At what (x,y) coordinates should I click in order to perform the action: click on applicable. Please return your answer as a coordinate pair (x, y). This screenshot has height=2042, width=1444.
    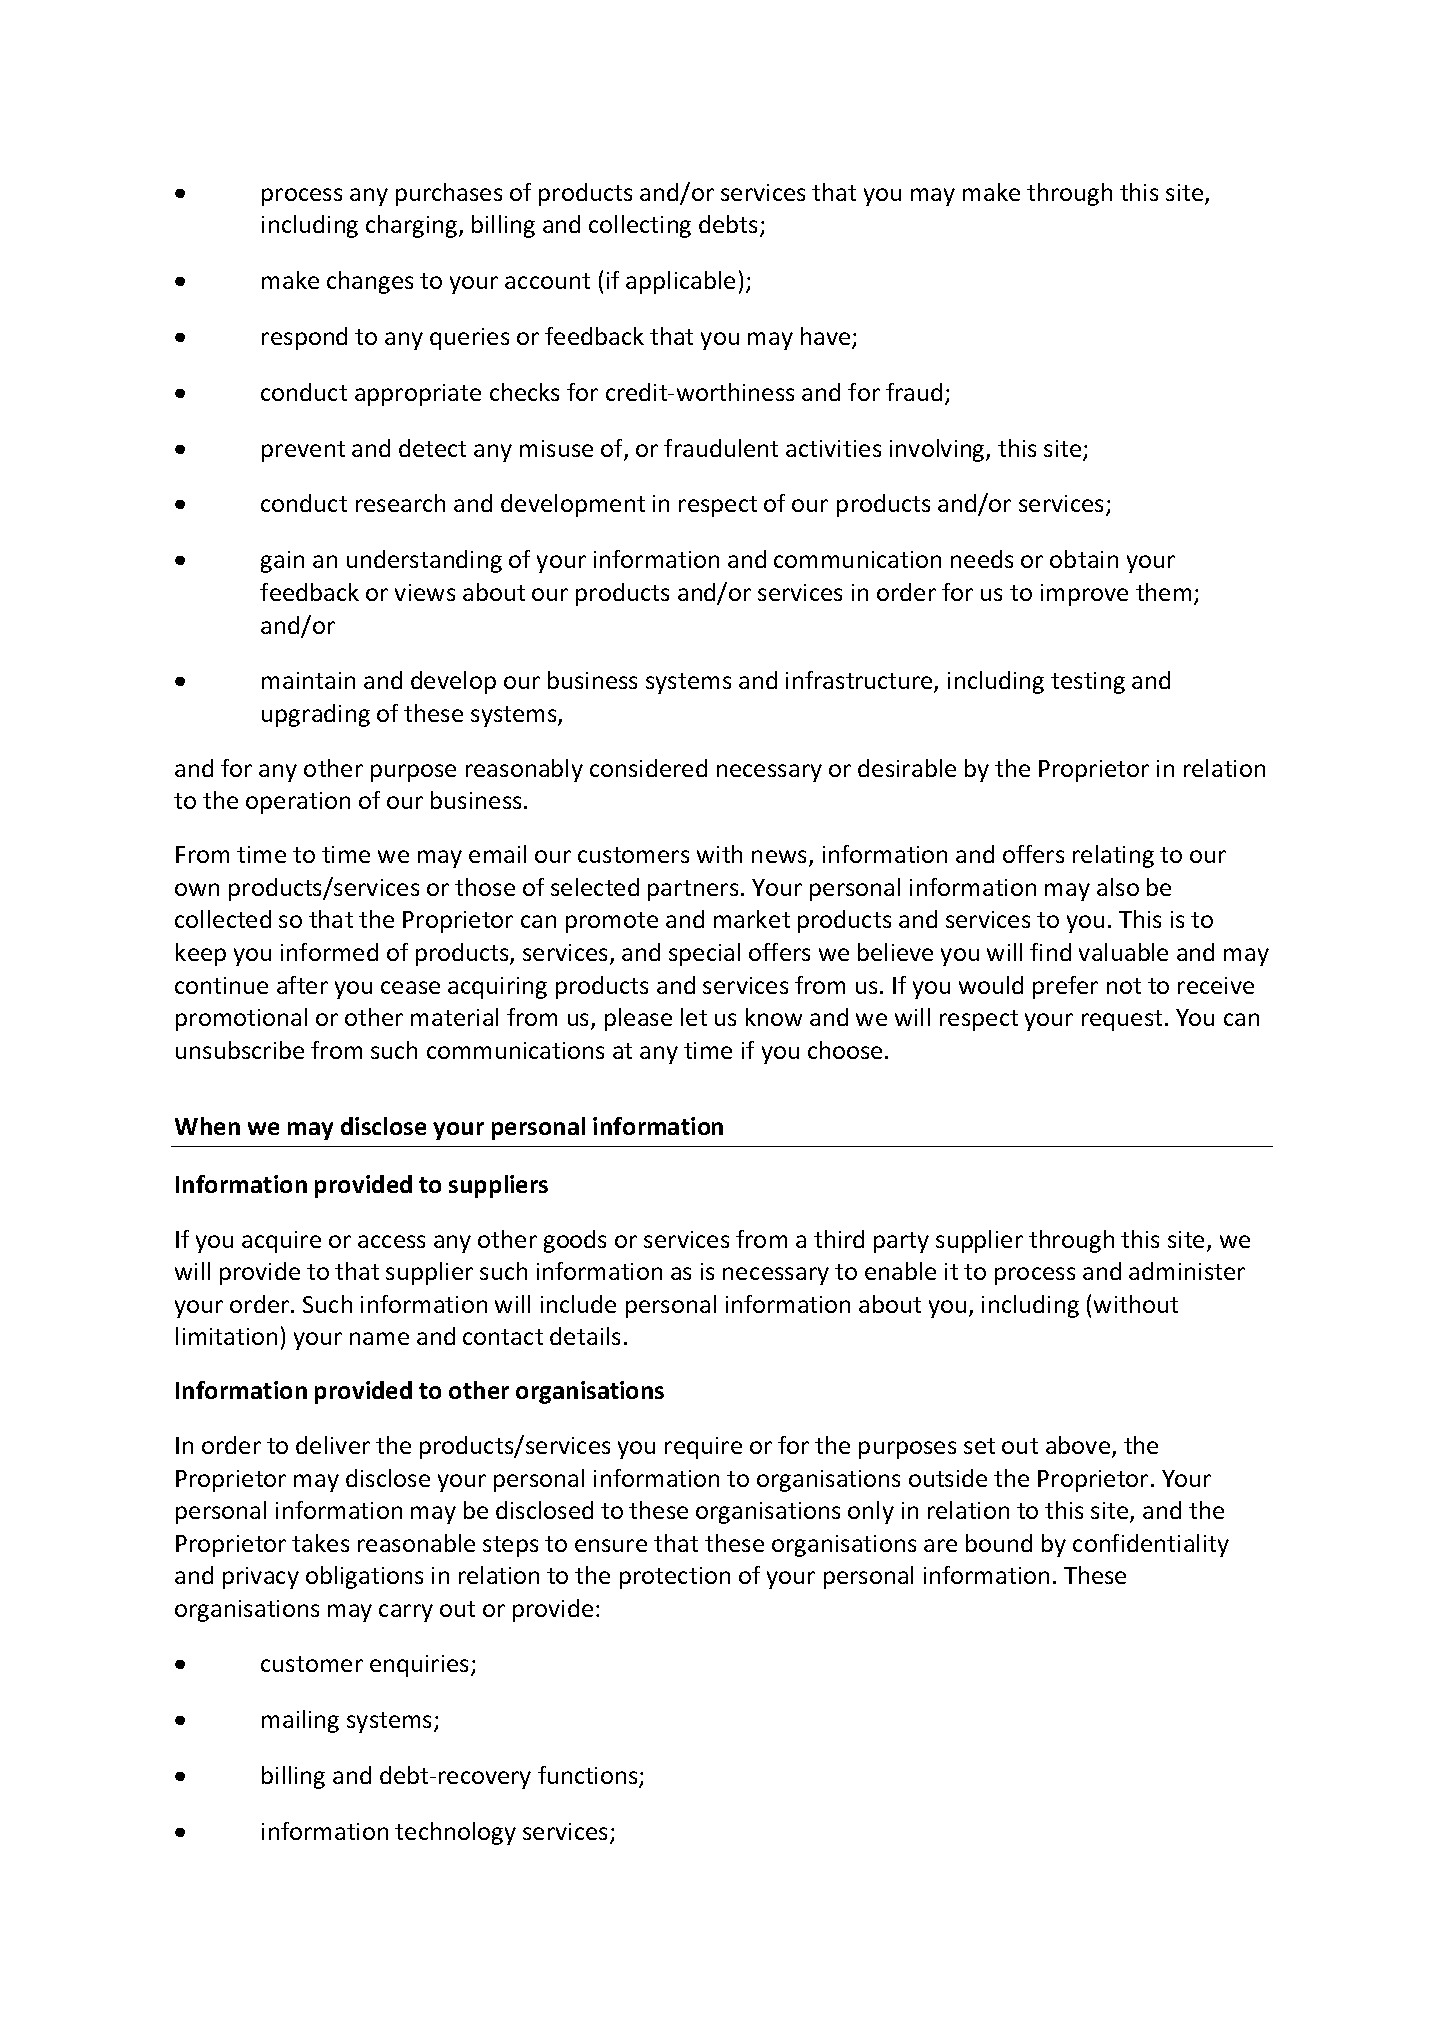
    Looking at the image, I should click on (680, 282).
